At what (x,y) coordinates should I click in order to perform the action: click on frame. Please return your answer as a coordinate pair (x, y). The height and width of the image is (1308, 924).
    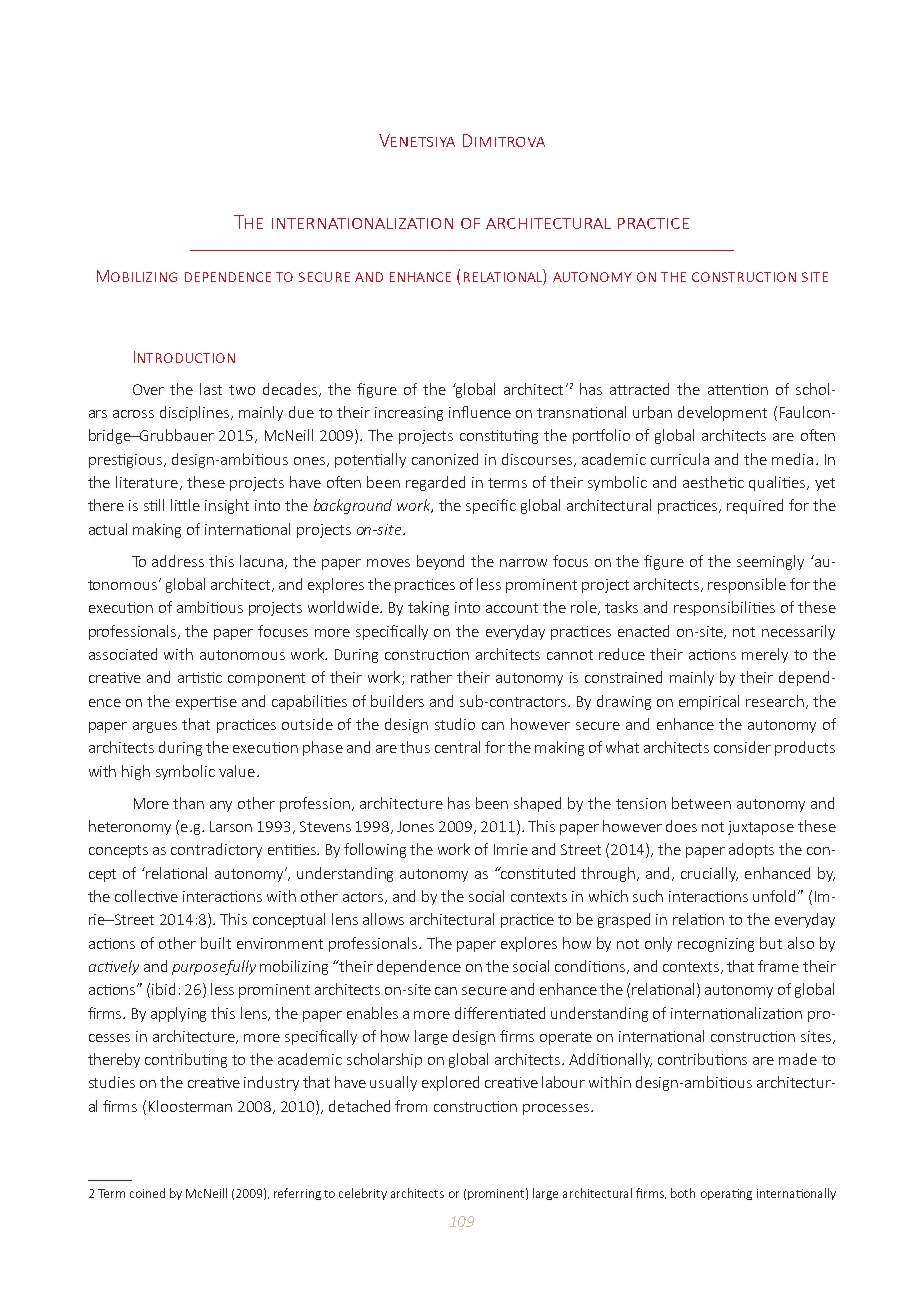
    Looking at the image, I should click on (778, 966).
